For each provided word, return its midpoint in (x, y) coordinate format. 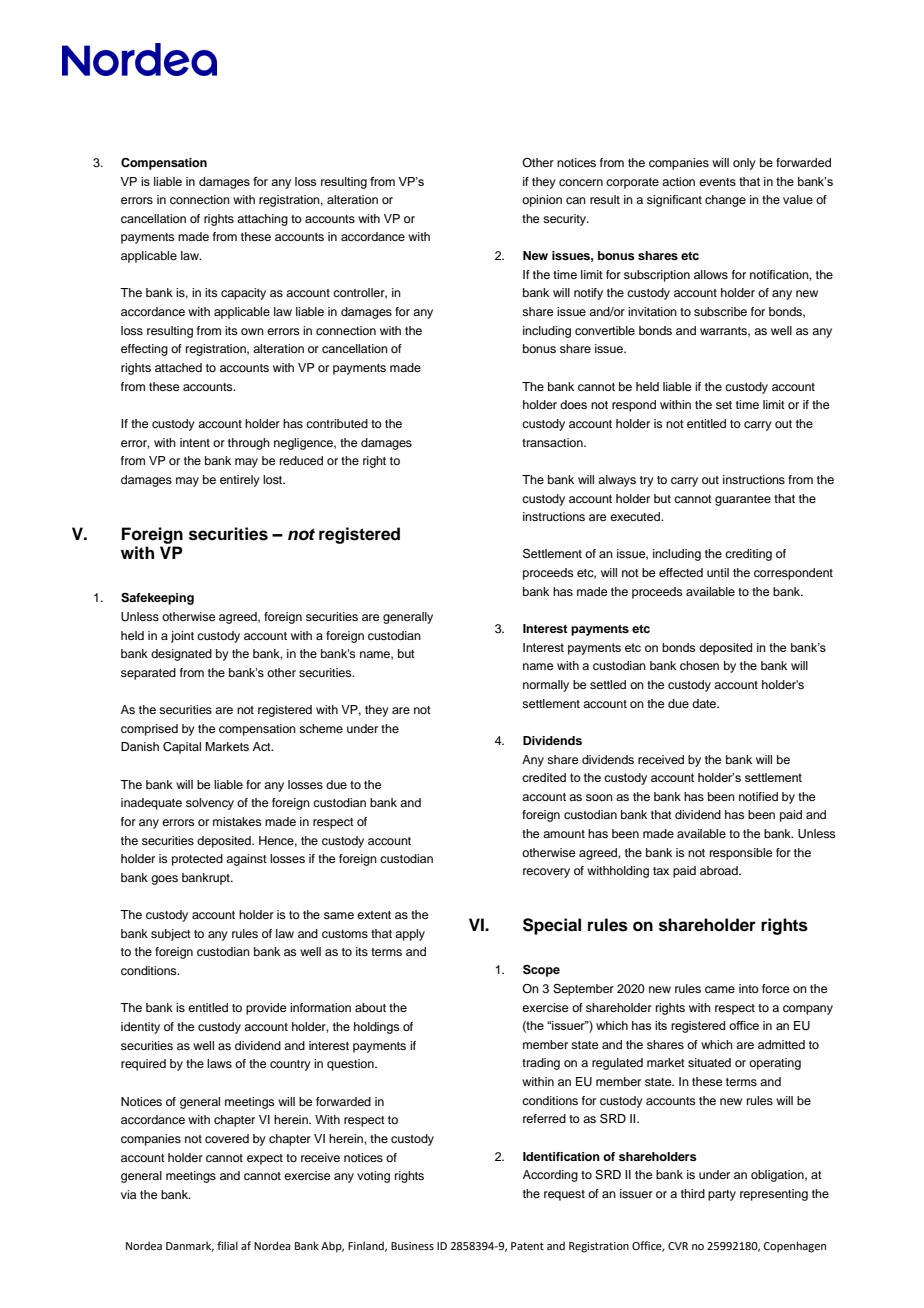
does (573, 404)
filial (227, 1245)
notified (758, 796)
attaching (262, 220)
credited (544, 777)
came (720, 989)
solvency (210, 804)
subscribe (720, 311)
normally (546, 686)
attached (178, 367)
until (718, 572)
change (725, 201)
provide (266, 1009)
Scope (541, 971)
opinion (542, 201)
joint (182, 637)
